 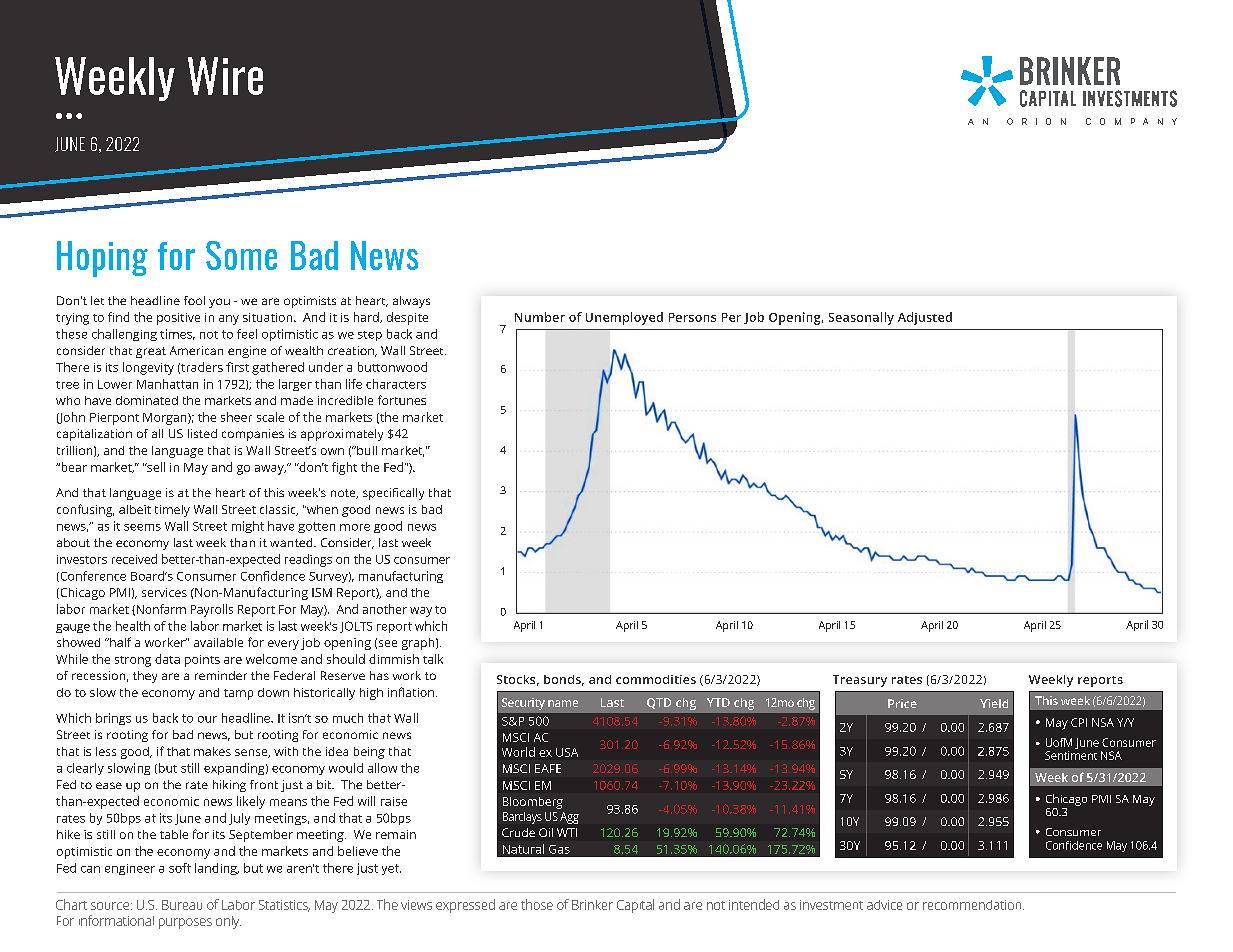 I want to click on those, so click(x=537, y=904).
